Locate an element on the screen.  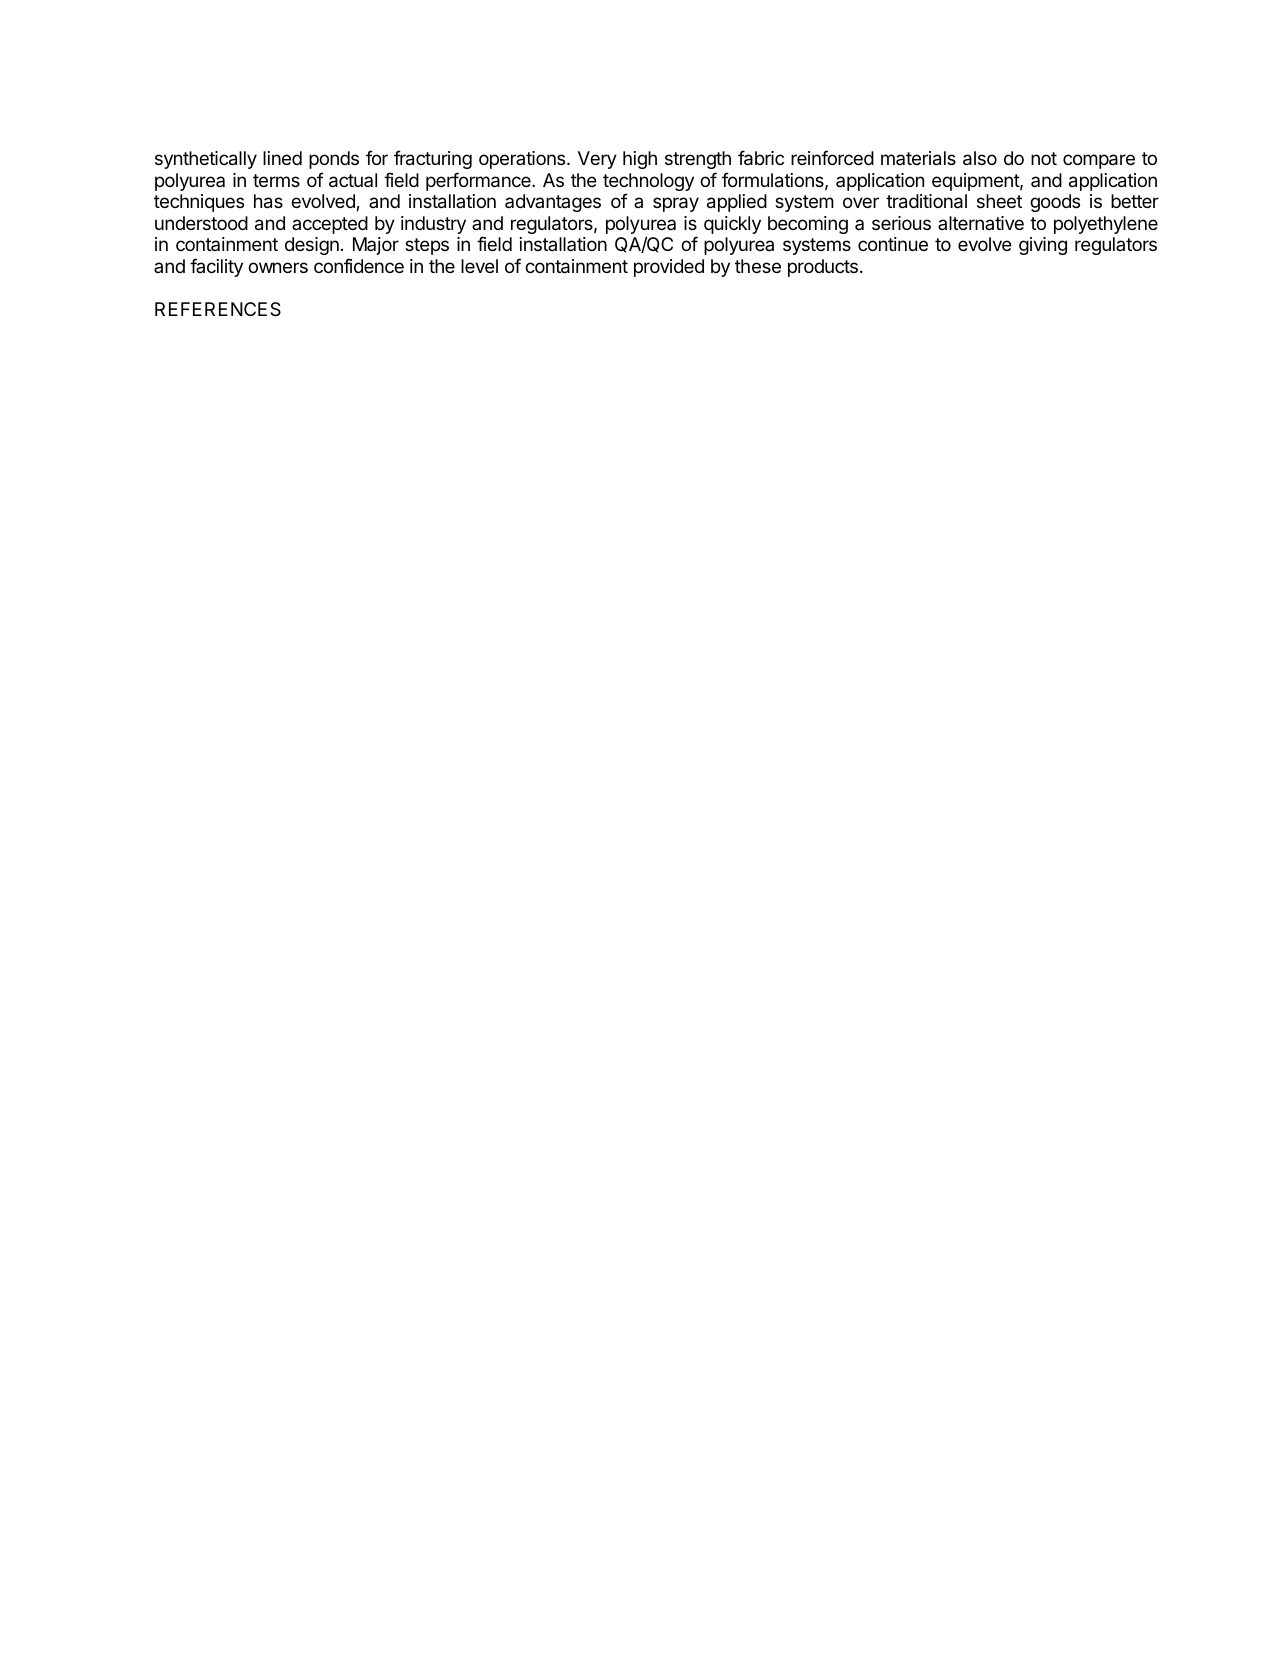
has is located at coordinates (268, 201).
